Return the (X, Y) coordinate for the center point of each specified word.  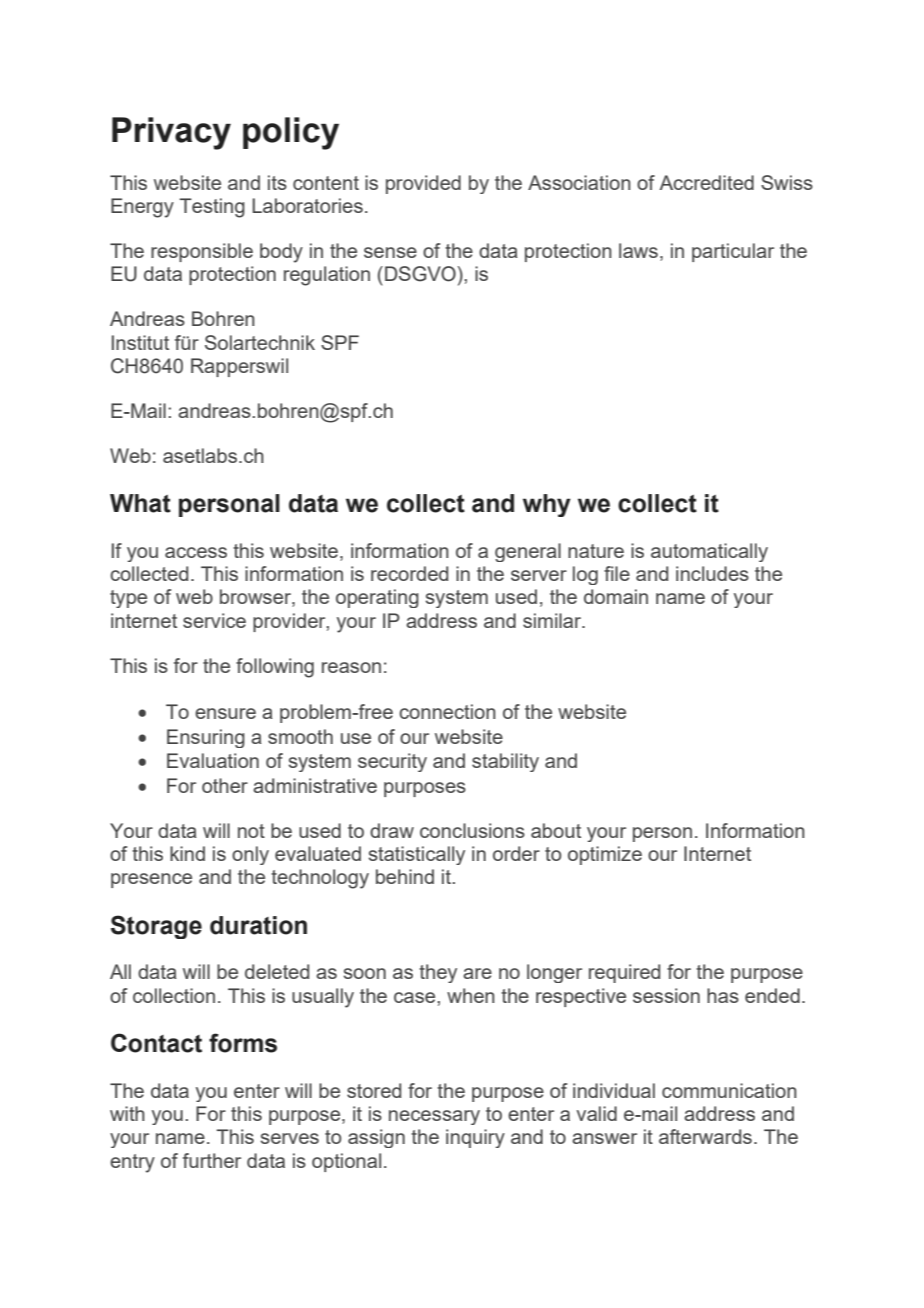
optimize (605, 855)
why (547, 505)
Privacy (171, 133)
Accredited (706, 182)
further (212, 1160)
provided (423, 184)
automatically (709, 552)
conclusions (472, 830)
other (225, 785)
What (140, 503)
